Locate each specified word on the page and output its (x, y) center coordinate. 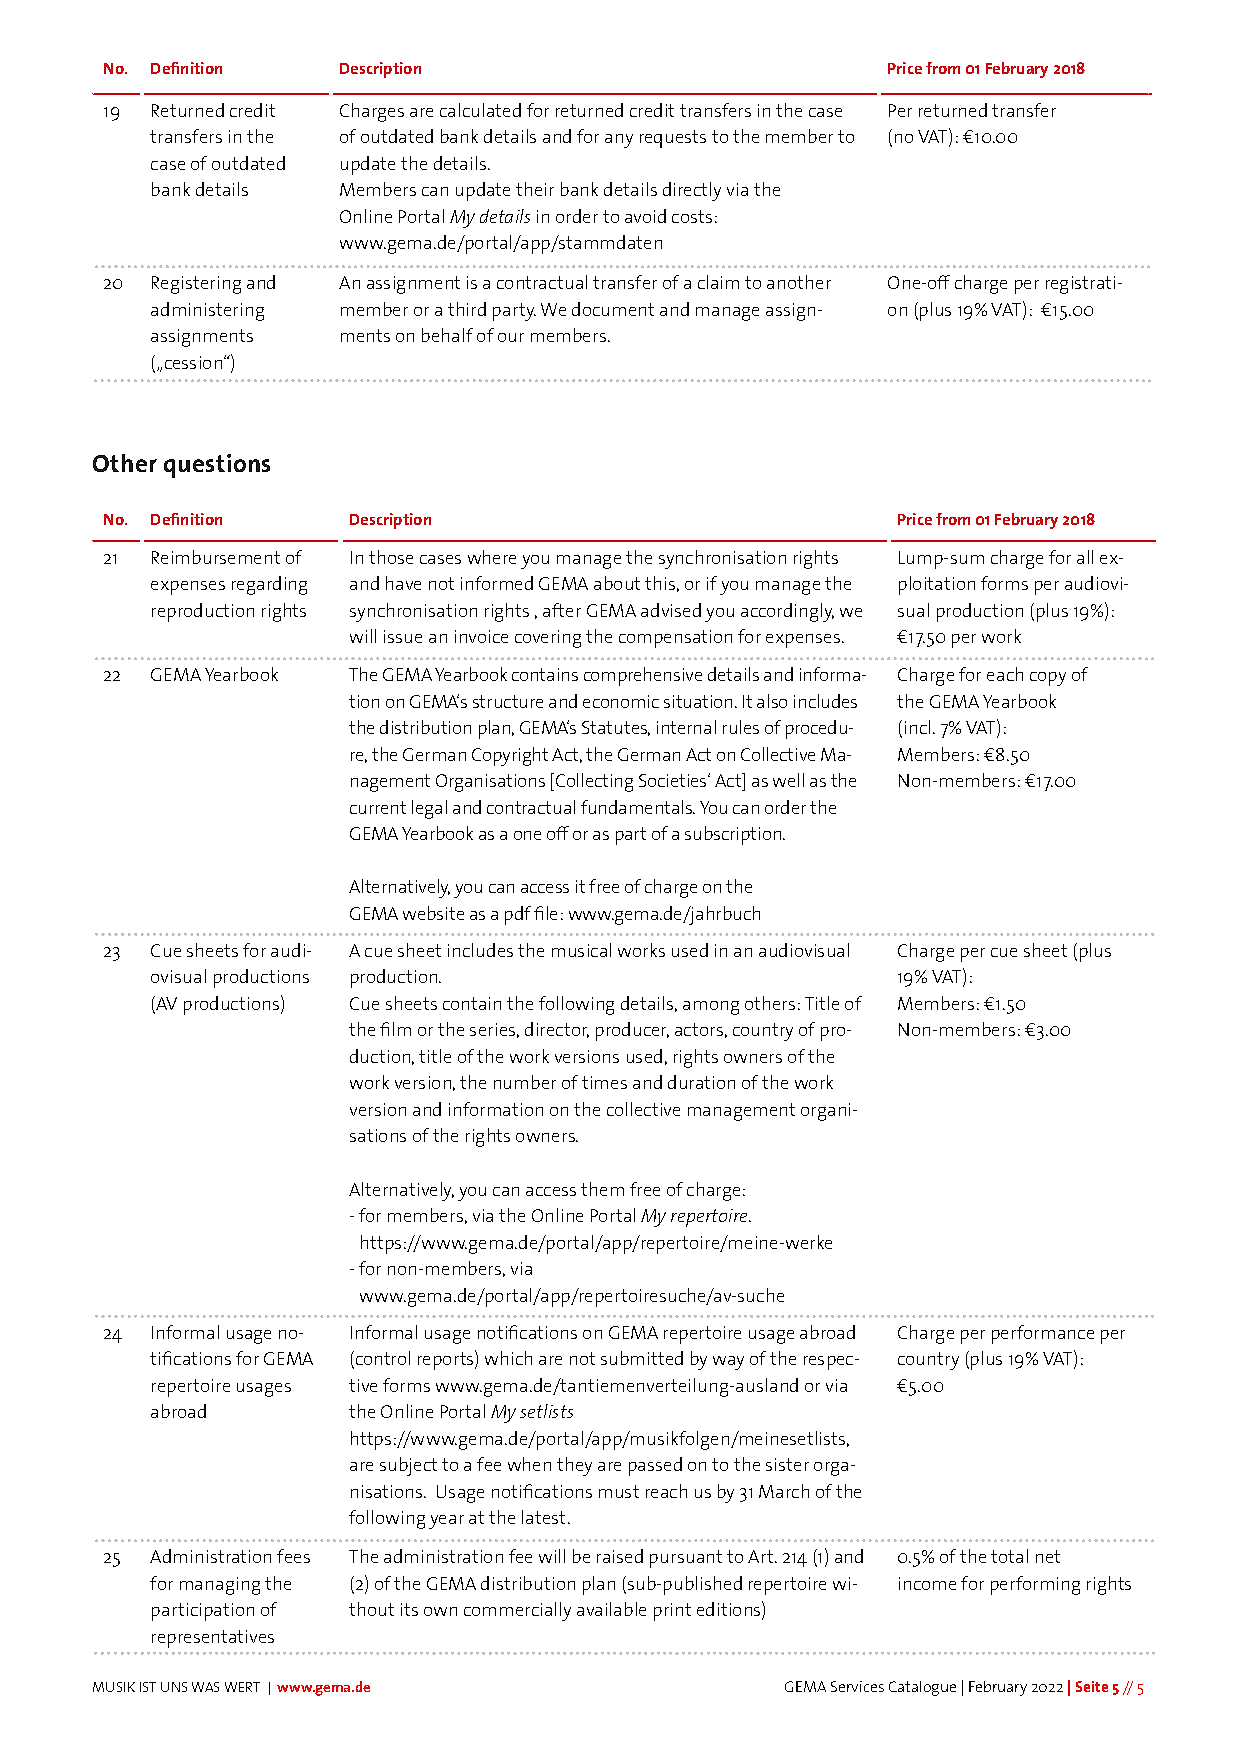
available (611, 1609)
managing (220, 1586)
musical (581, 950)
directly (692, 191)
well (788, 780)
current (378, 807)
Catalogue (922, 1688)
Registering (196, 285)
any (619, 141)
